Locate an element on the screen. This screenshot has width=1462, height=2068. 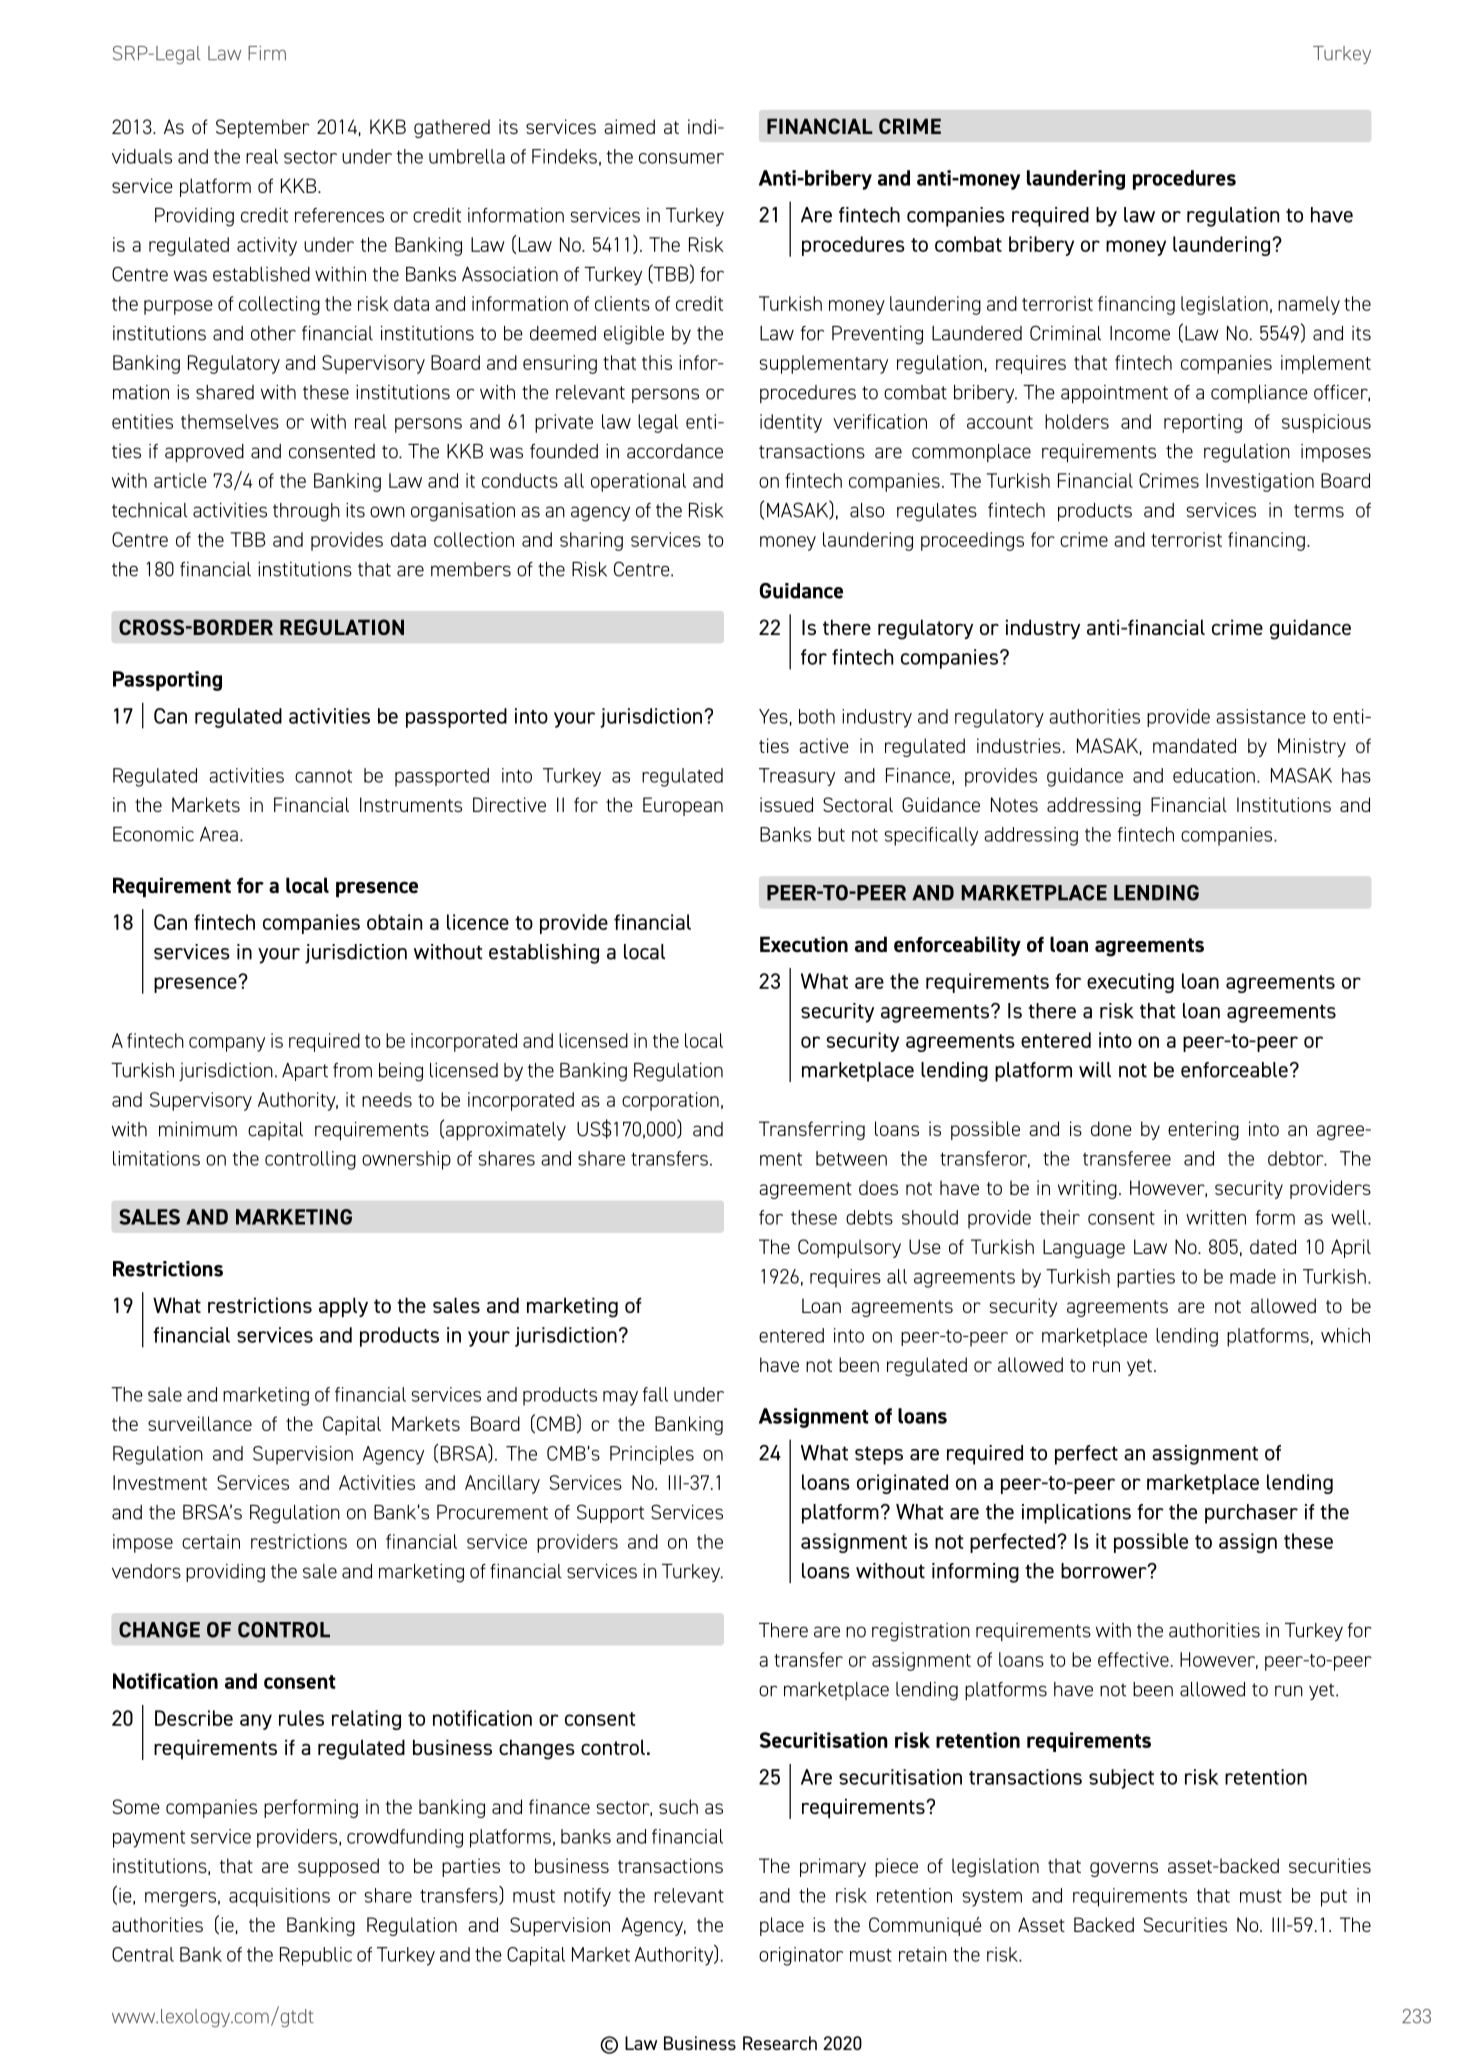
Republic is located at coordinates (316, 1956).
